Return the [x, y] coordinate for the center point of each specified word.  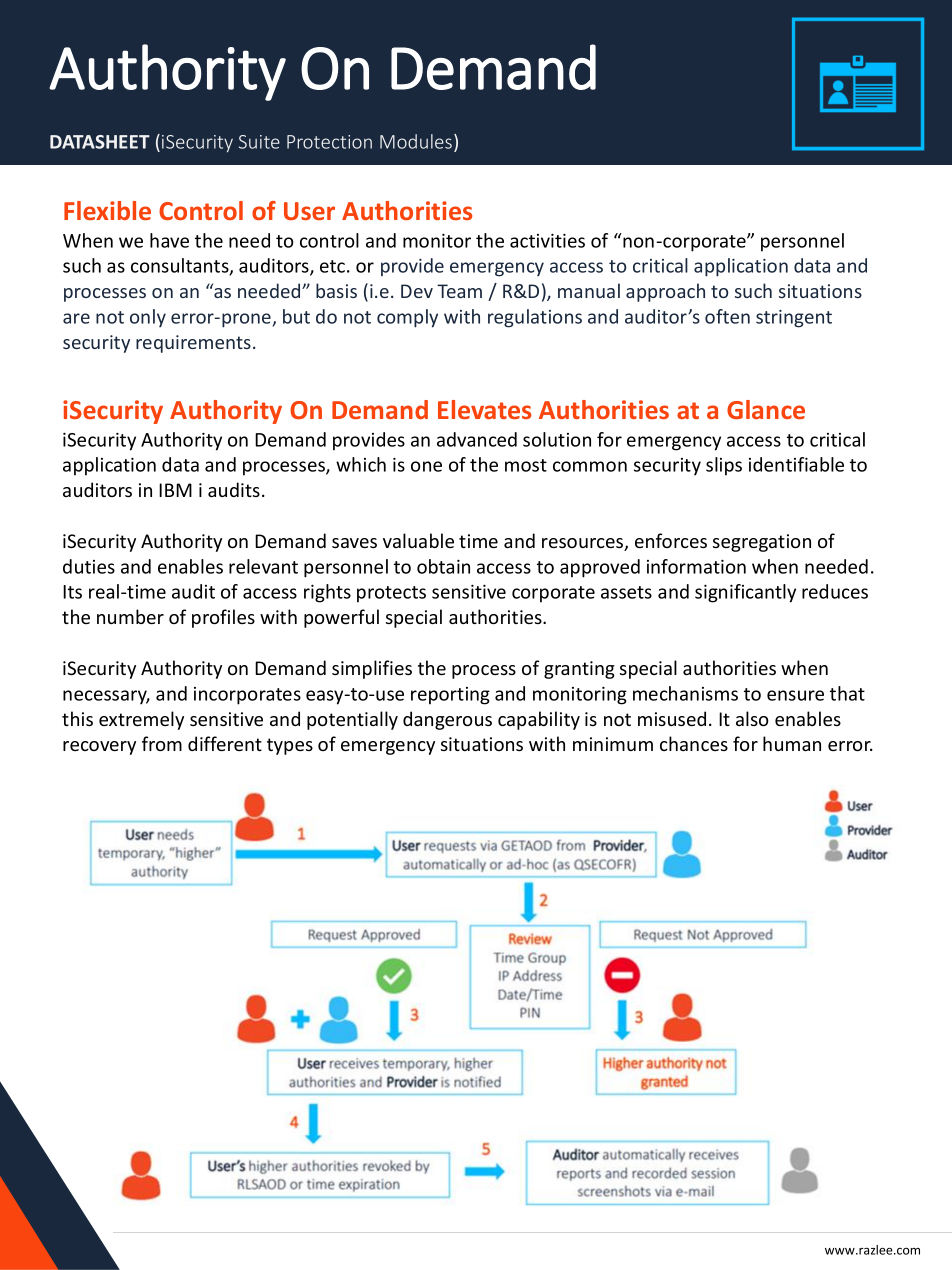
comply [407, 318]
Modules [416, 141]
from [162, 743]
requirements [193, 344]
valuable [418, 540]
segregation [762, 543]
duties [89, 566]
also [752, 718]
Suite [259, 142]
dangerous [447, 720]
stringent [794, 319]
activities [547, 241]
